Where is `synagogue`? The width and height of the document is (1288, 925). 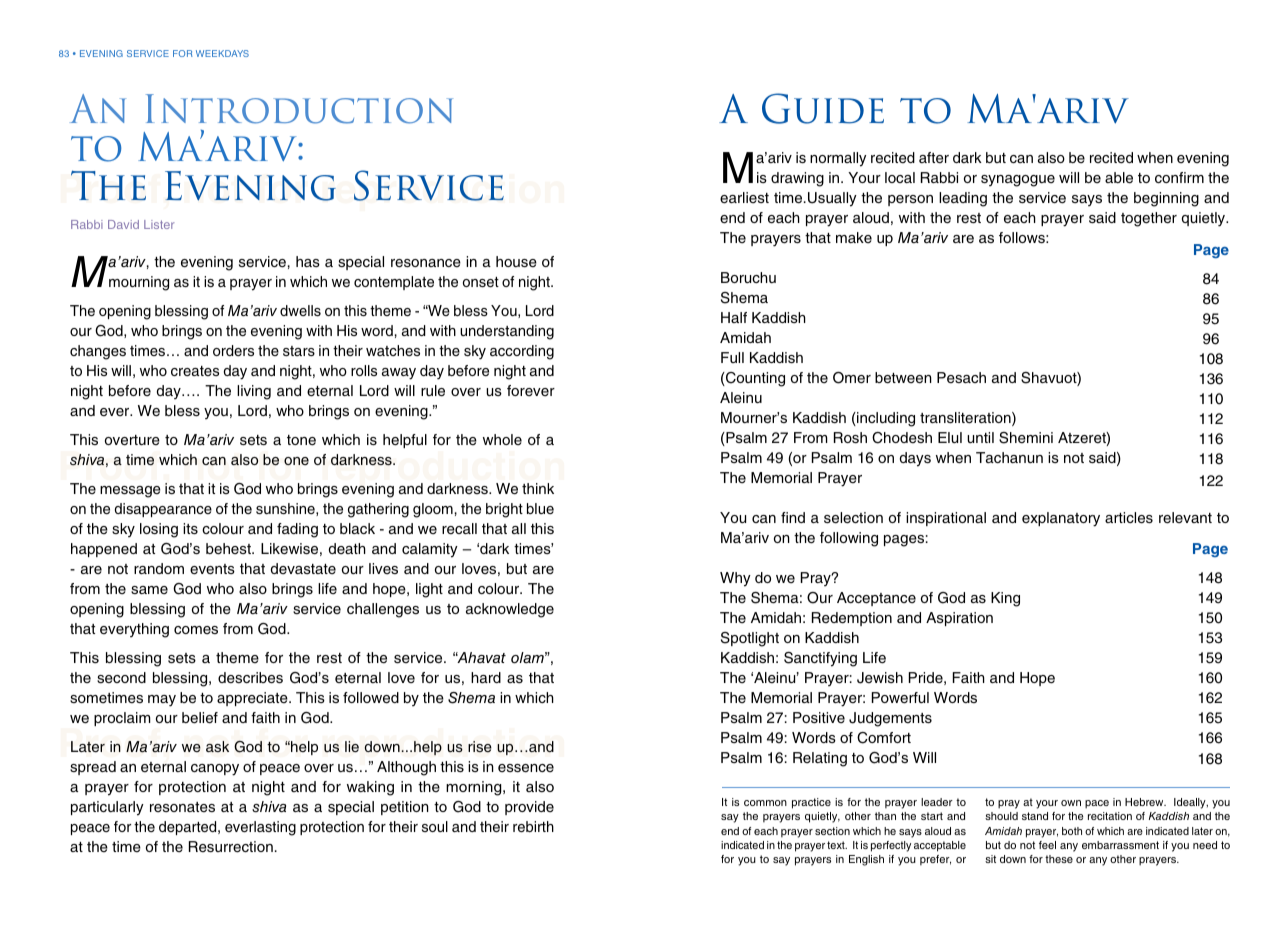
synagogue is located at coordinates (1018, 181).
